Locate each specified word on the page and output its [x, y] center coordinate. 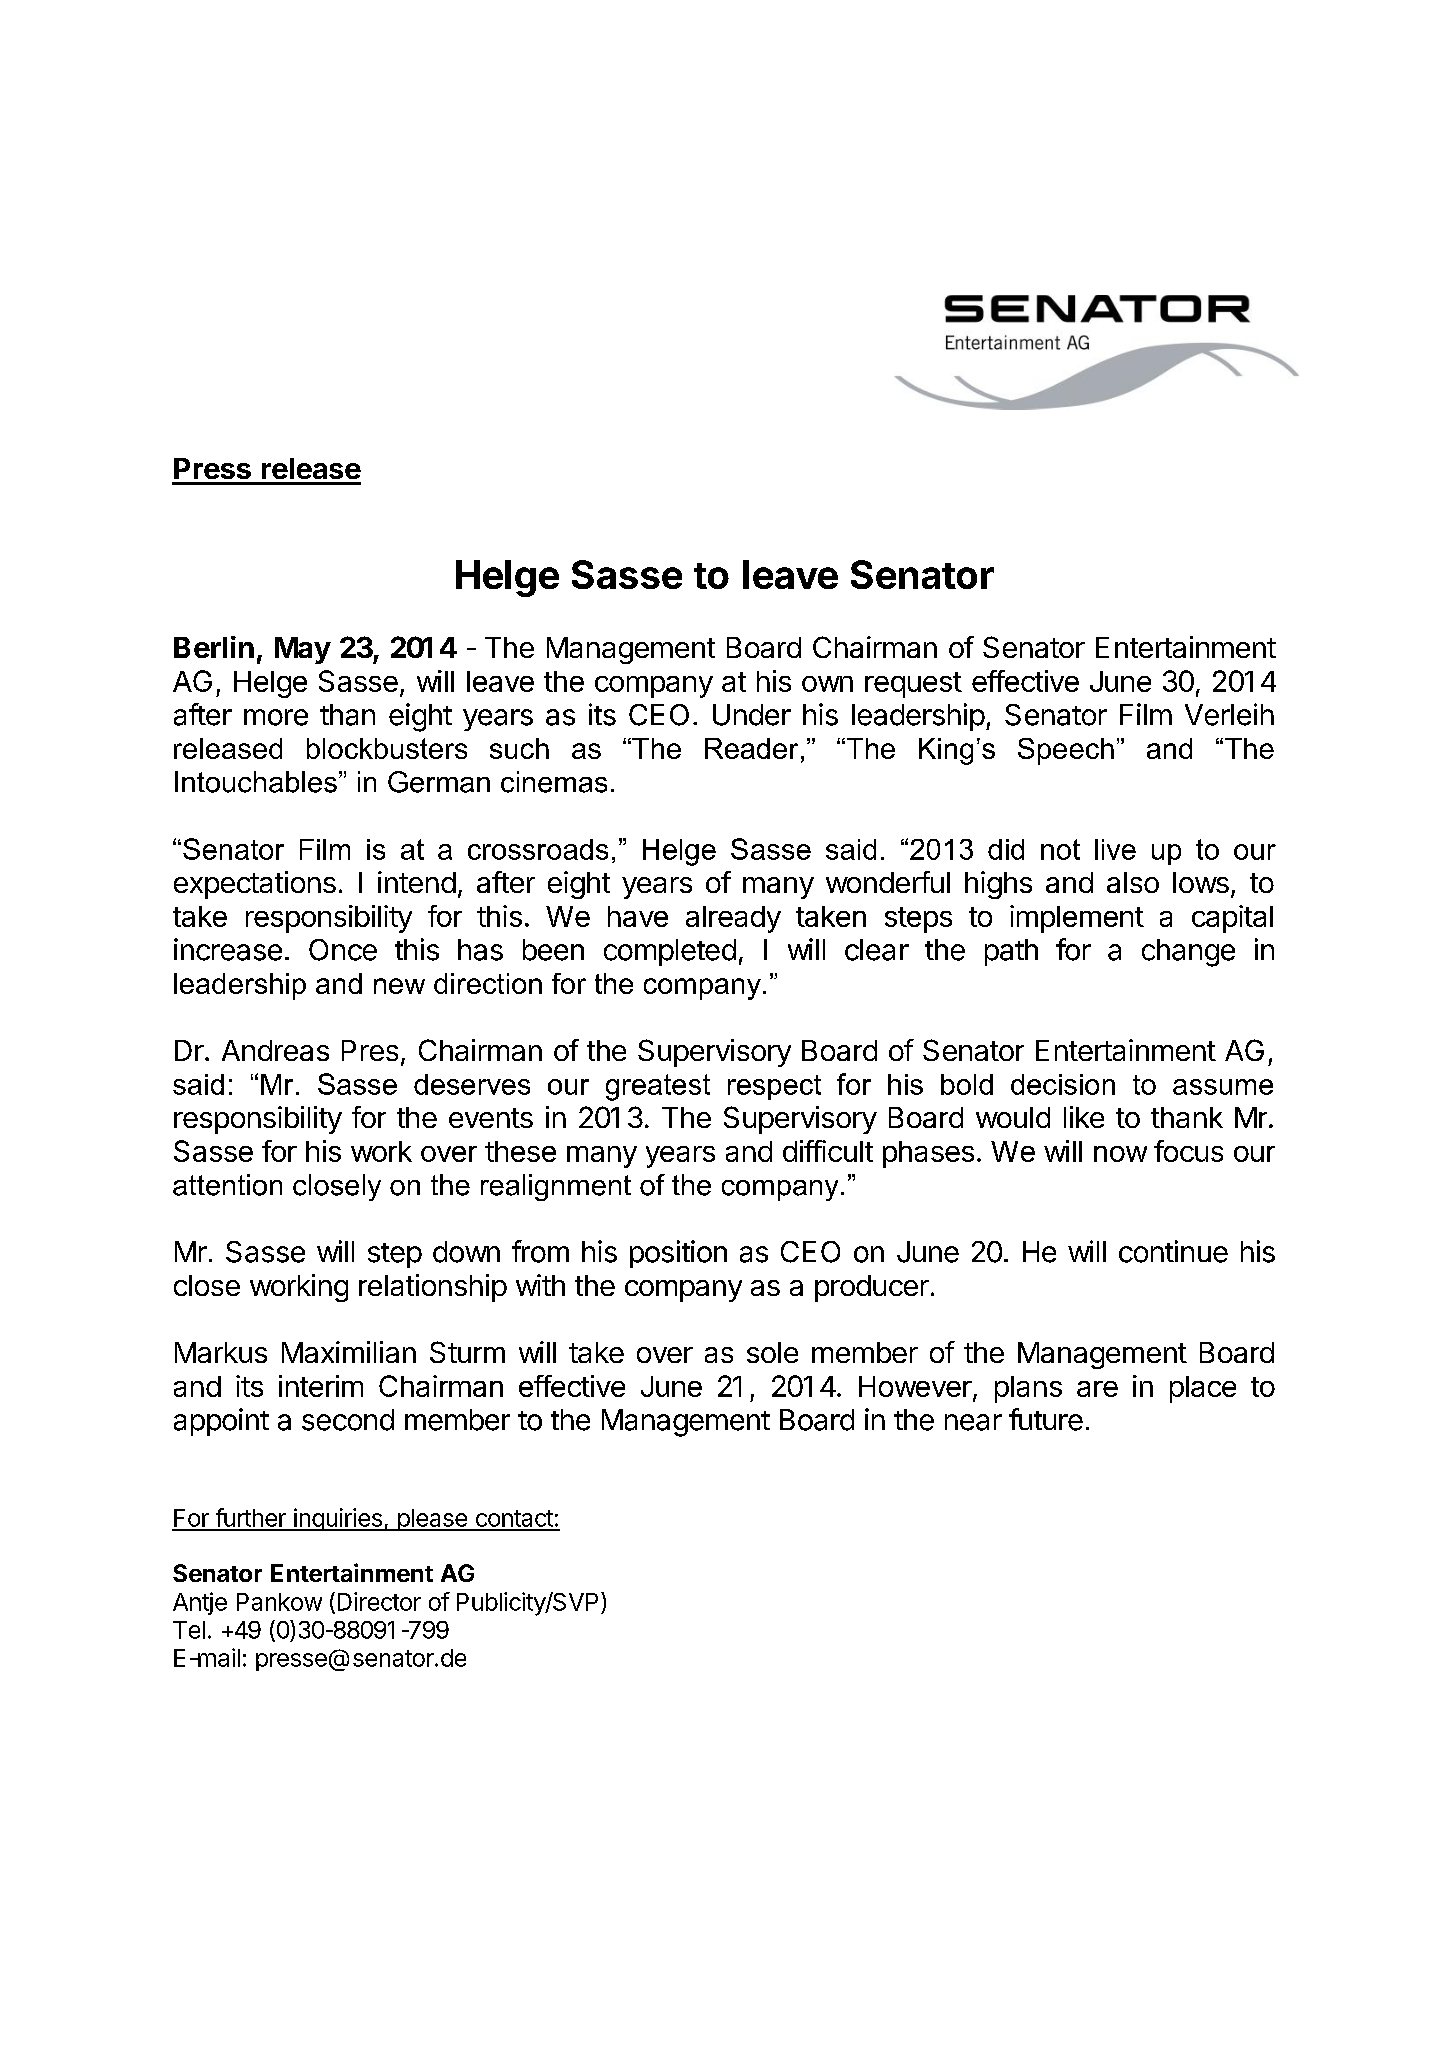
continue [1173, 1251]
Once [343, 950]
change [1188, 953]
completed [670, 952]
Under [752, 715]
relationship [433, 1288]
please [432, 1520]
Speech [1066, 751]
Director [379, 1601]
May [303, 650]
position [678, 1254]
